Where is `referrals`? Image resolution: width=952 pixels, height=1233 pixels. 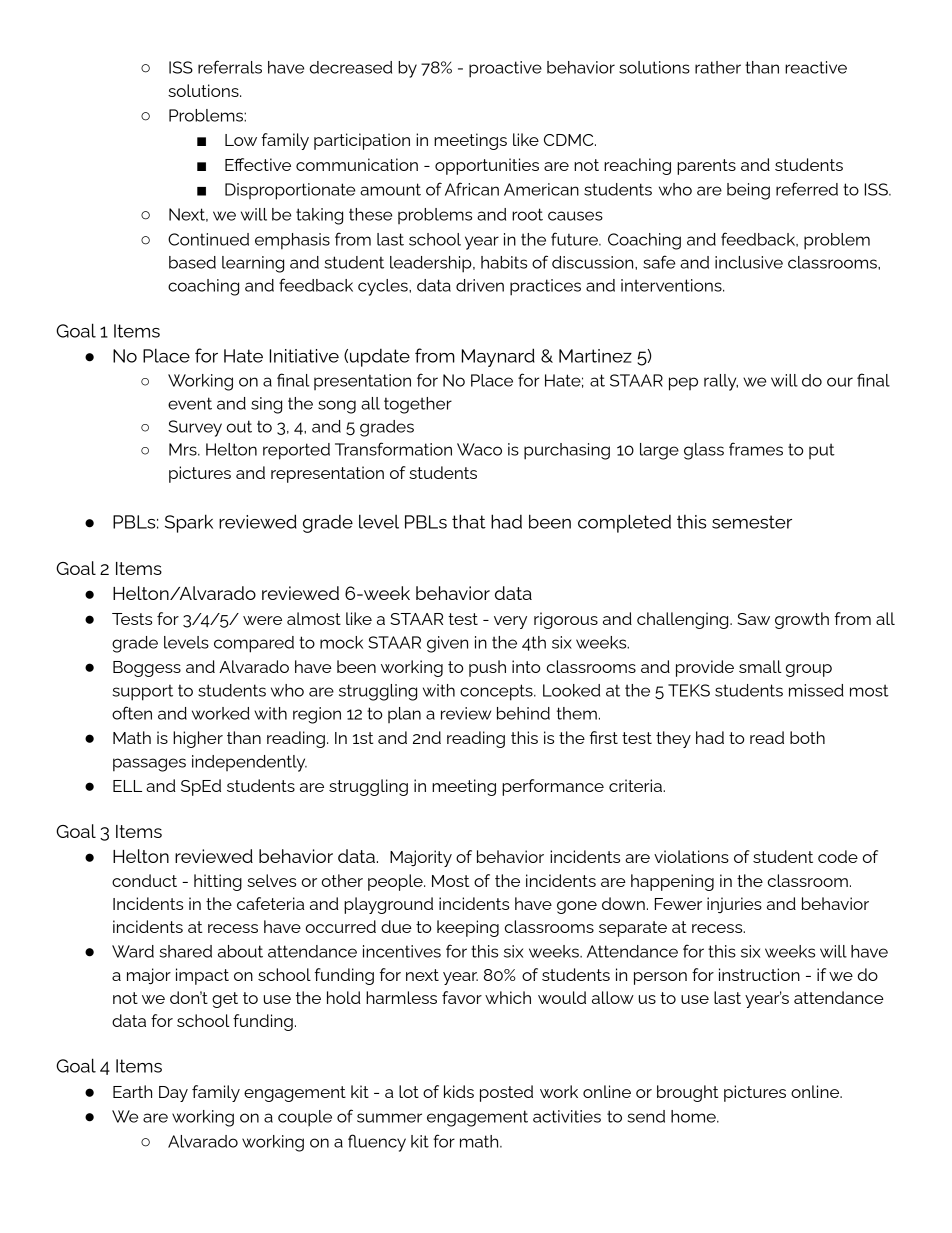
referrals is located at coordinates (230, 67).
